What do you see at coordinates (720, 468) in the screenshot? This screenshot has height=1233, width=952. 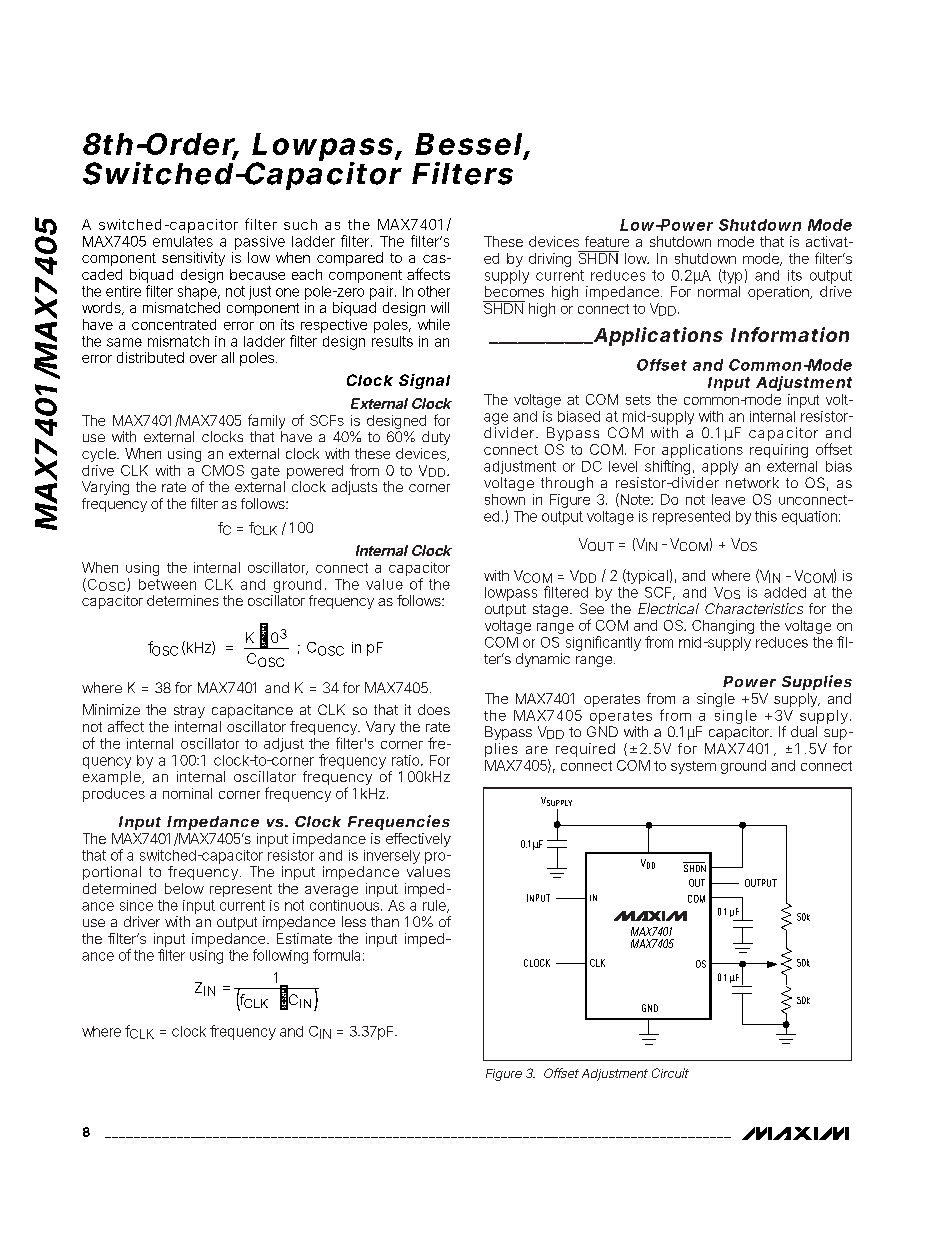 I see `apply` at bounding box center [720, 468].
